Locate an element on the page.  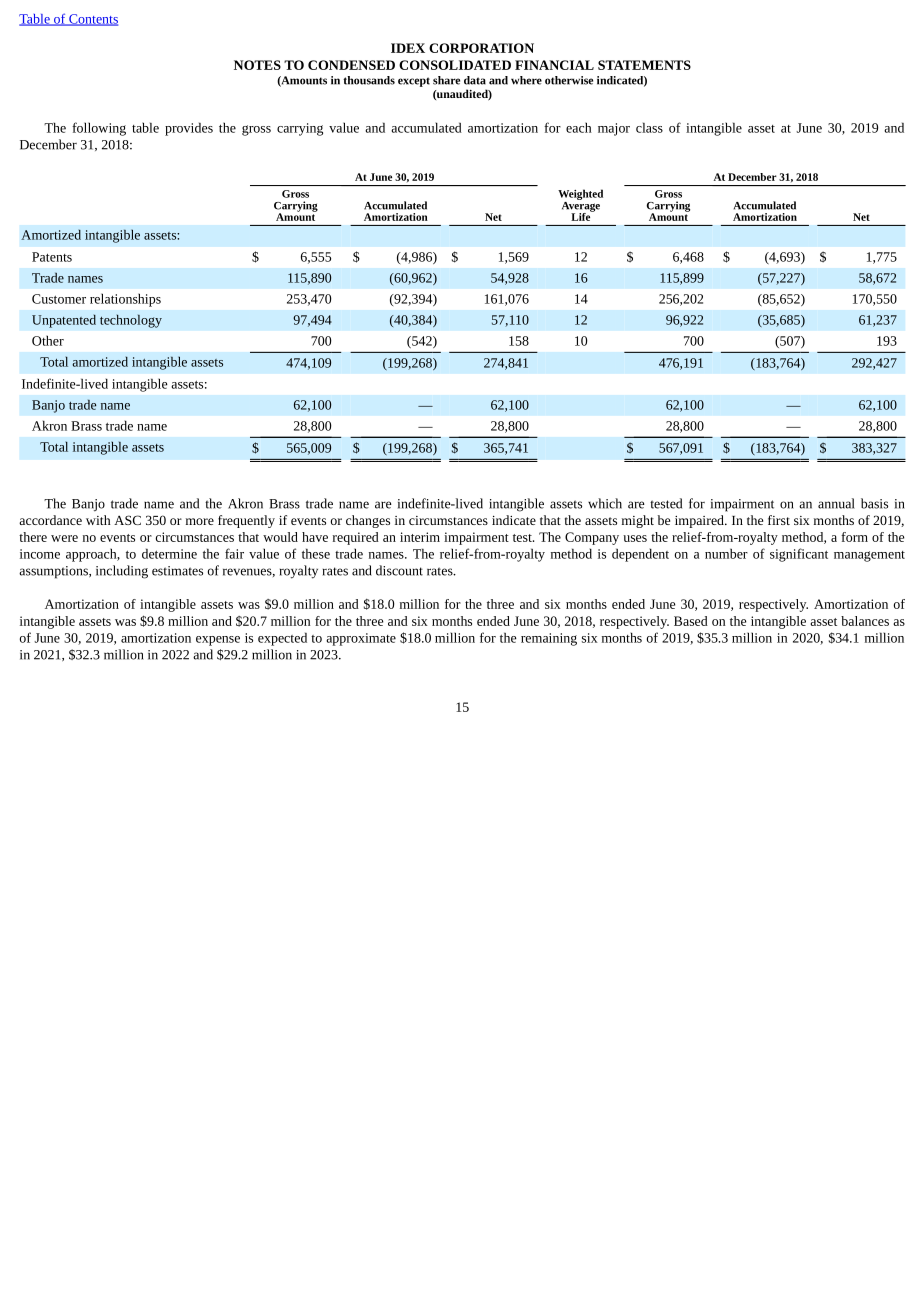
annual is located at coordinates (836, 503).
